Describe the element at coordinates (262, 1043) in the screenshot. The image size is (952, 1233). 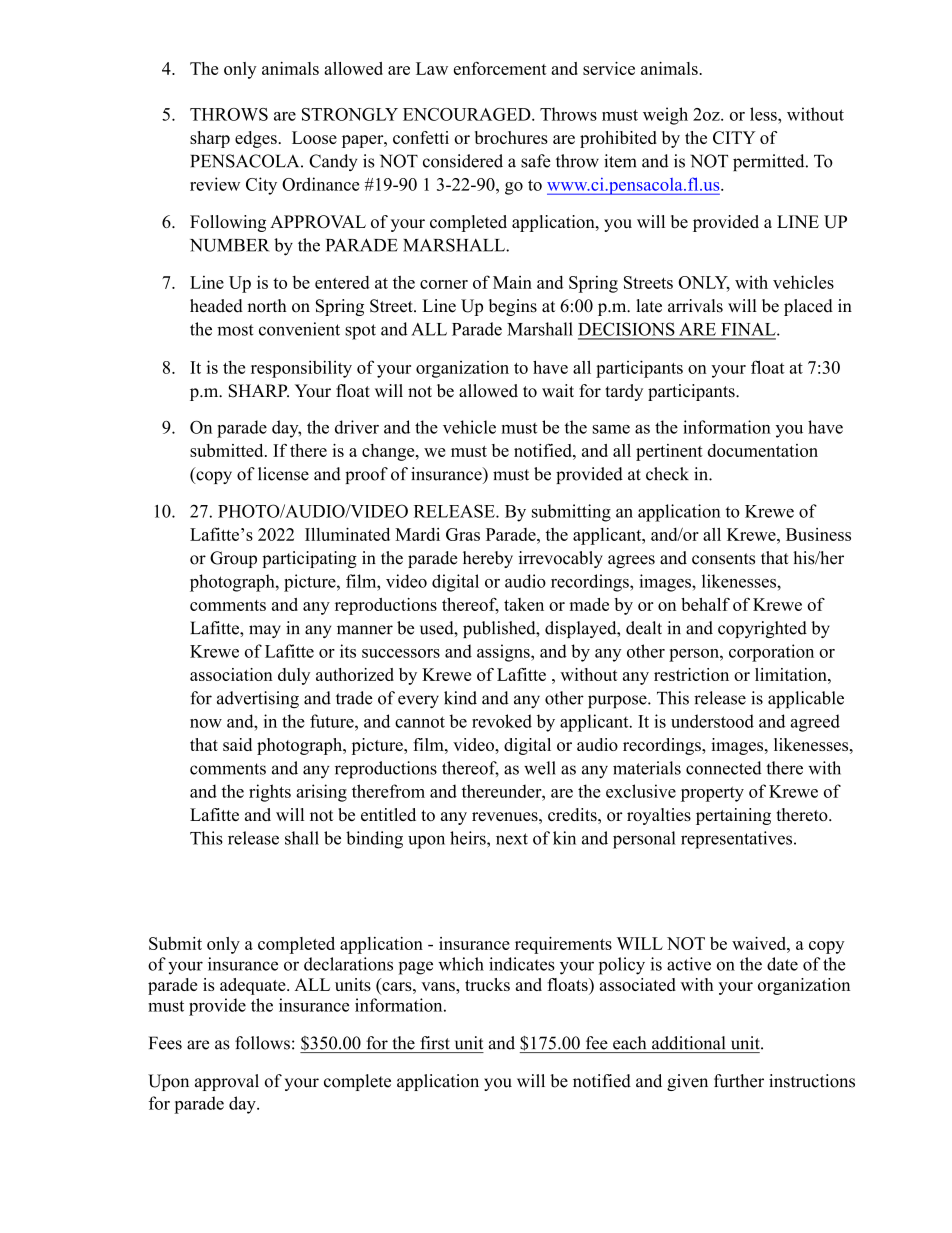
I see `follows` at that location.
